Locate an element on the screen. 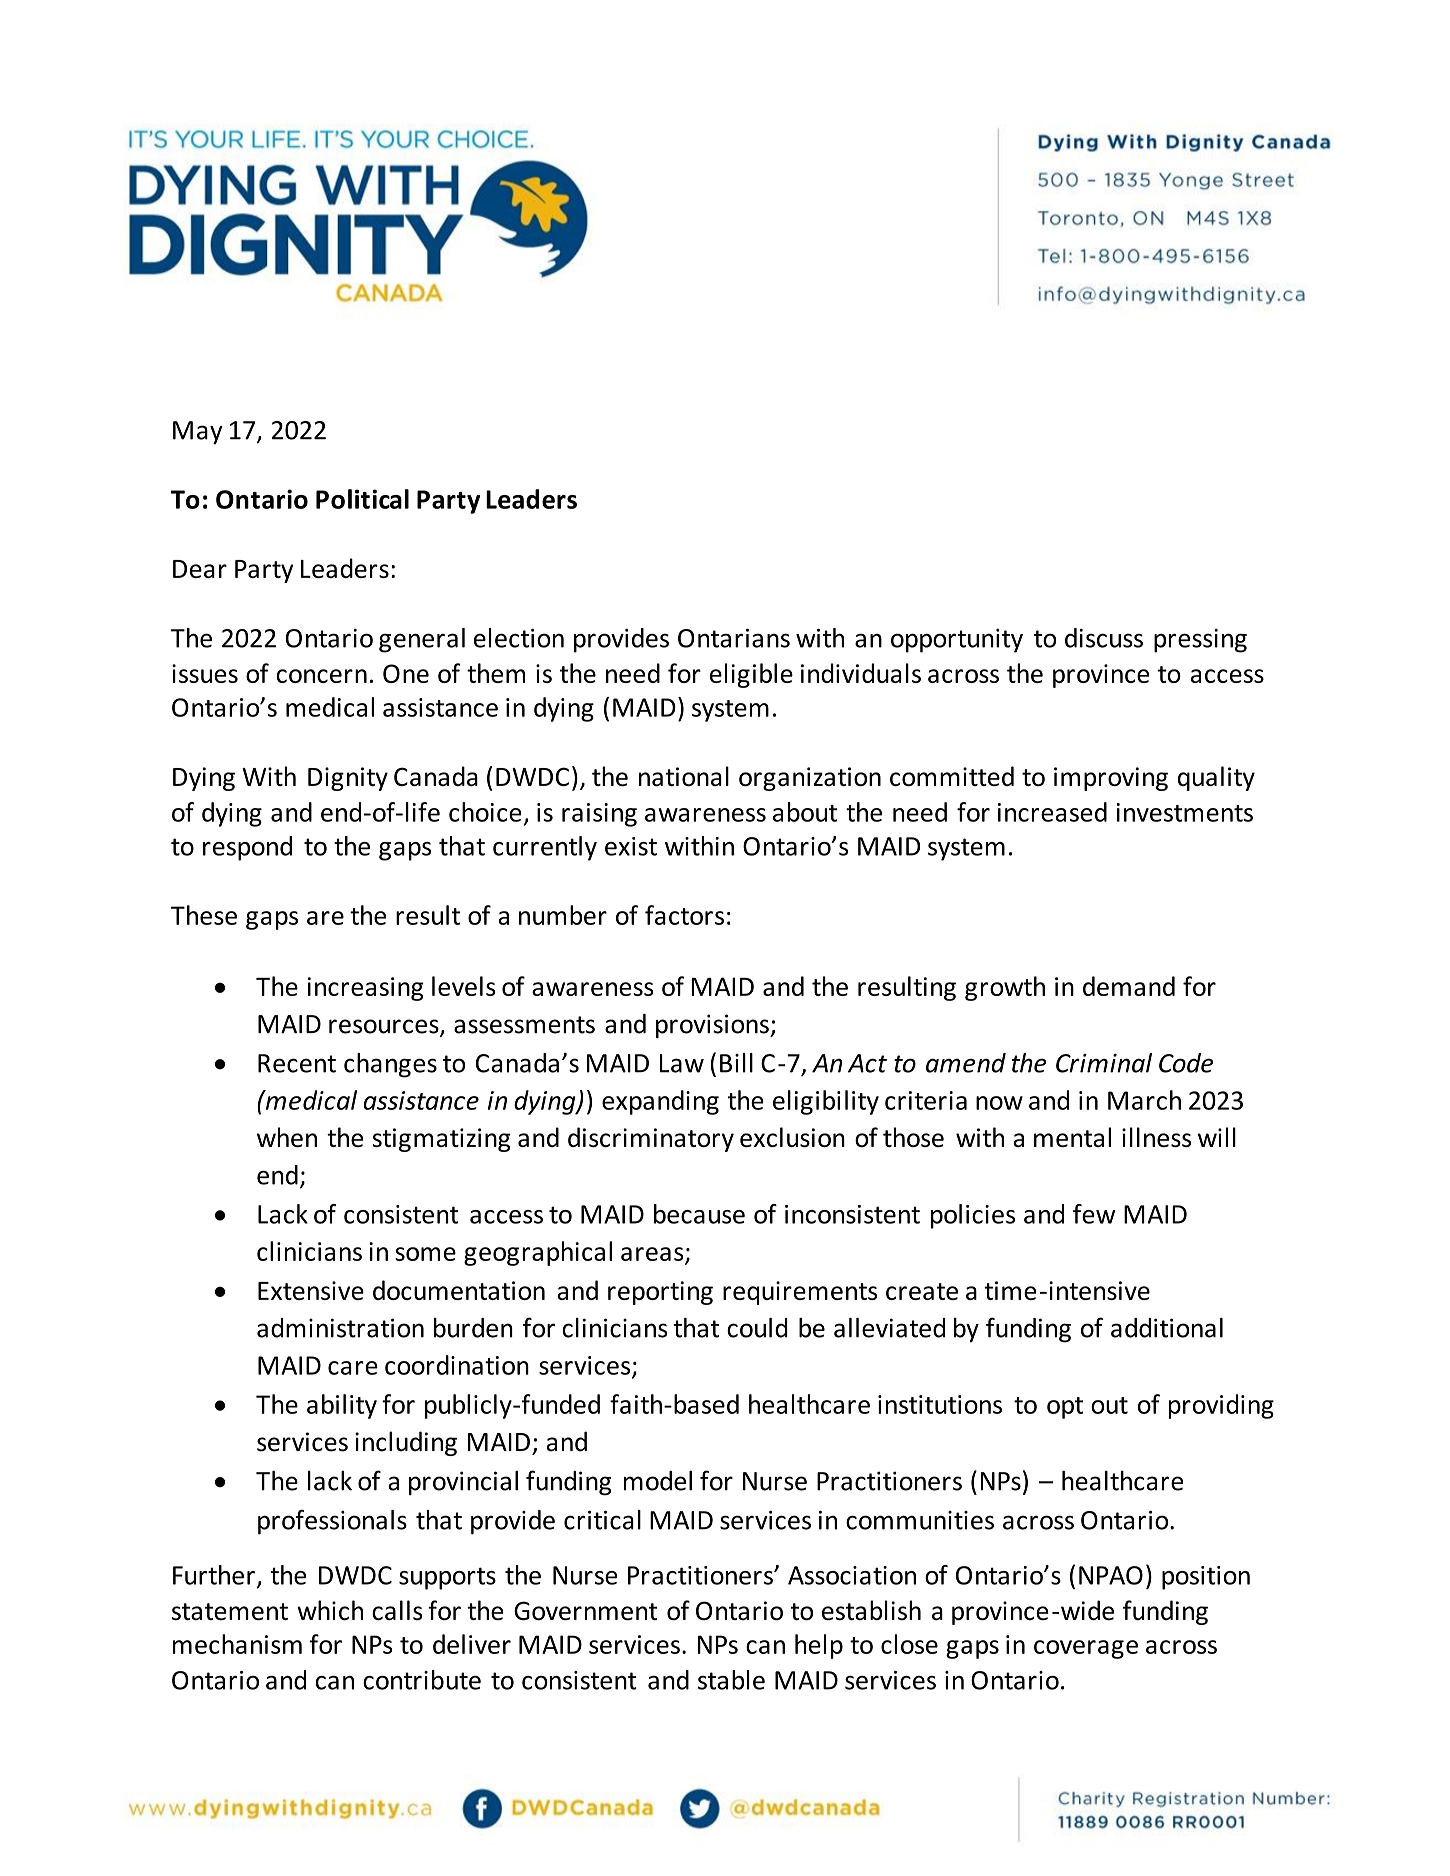 Image resolution: width=1450 pixels, height=1876 pixels. Political is located at coordinates (362, 499).
